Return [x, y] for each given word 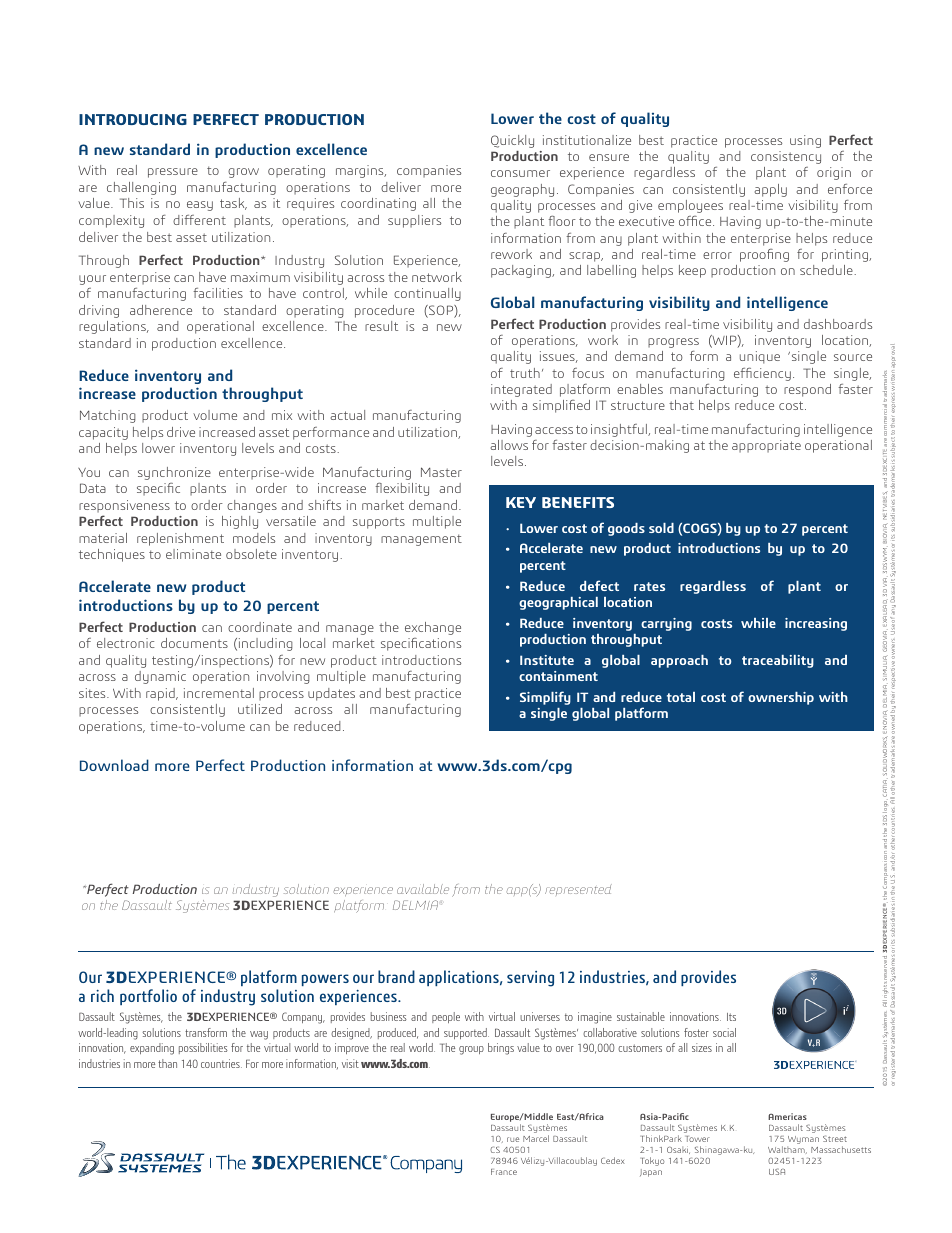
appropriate [766, 446]
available [423, 889]
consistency [786, 157]
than [167, 1063]
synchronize [174, 473]
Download [114, 765]
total [681, 697]
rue [513, 1139]
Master [441, 472]
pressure [173, 173]
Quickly [512, 141]
